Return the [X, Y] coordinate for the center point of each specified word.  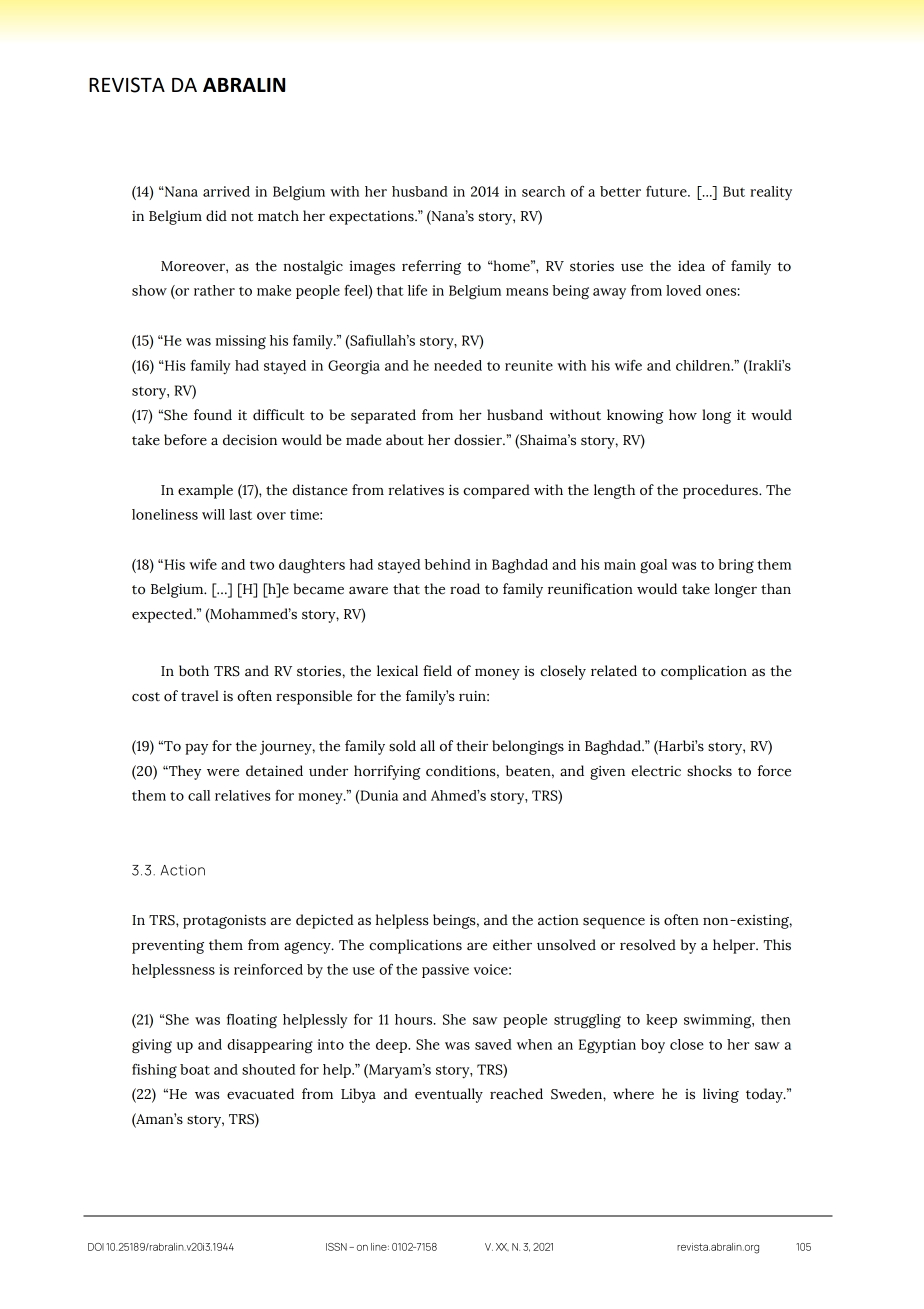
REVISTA [127, 85]
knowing [635, 416]
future [667, 191]
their [472, 746]
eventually [449, 1095]
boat [195, 1069]
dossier [479, 440]
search [543, 191]
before [185, 440]
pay [196, 749]
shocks [709, 771]
